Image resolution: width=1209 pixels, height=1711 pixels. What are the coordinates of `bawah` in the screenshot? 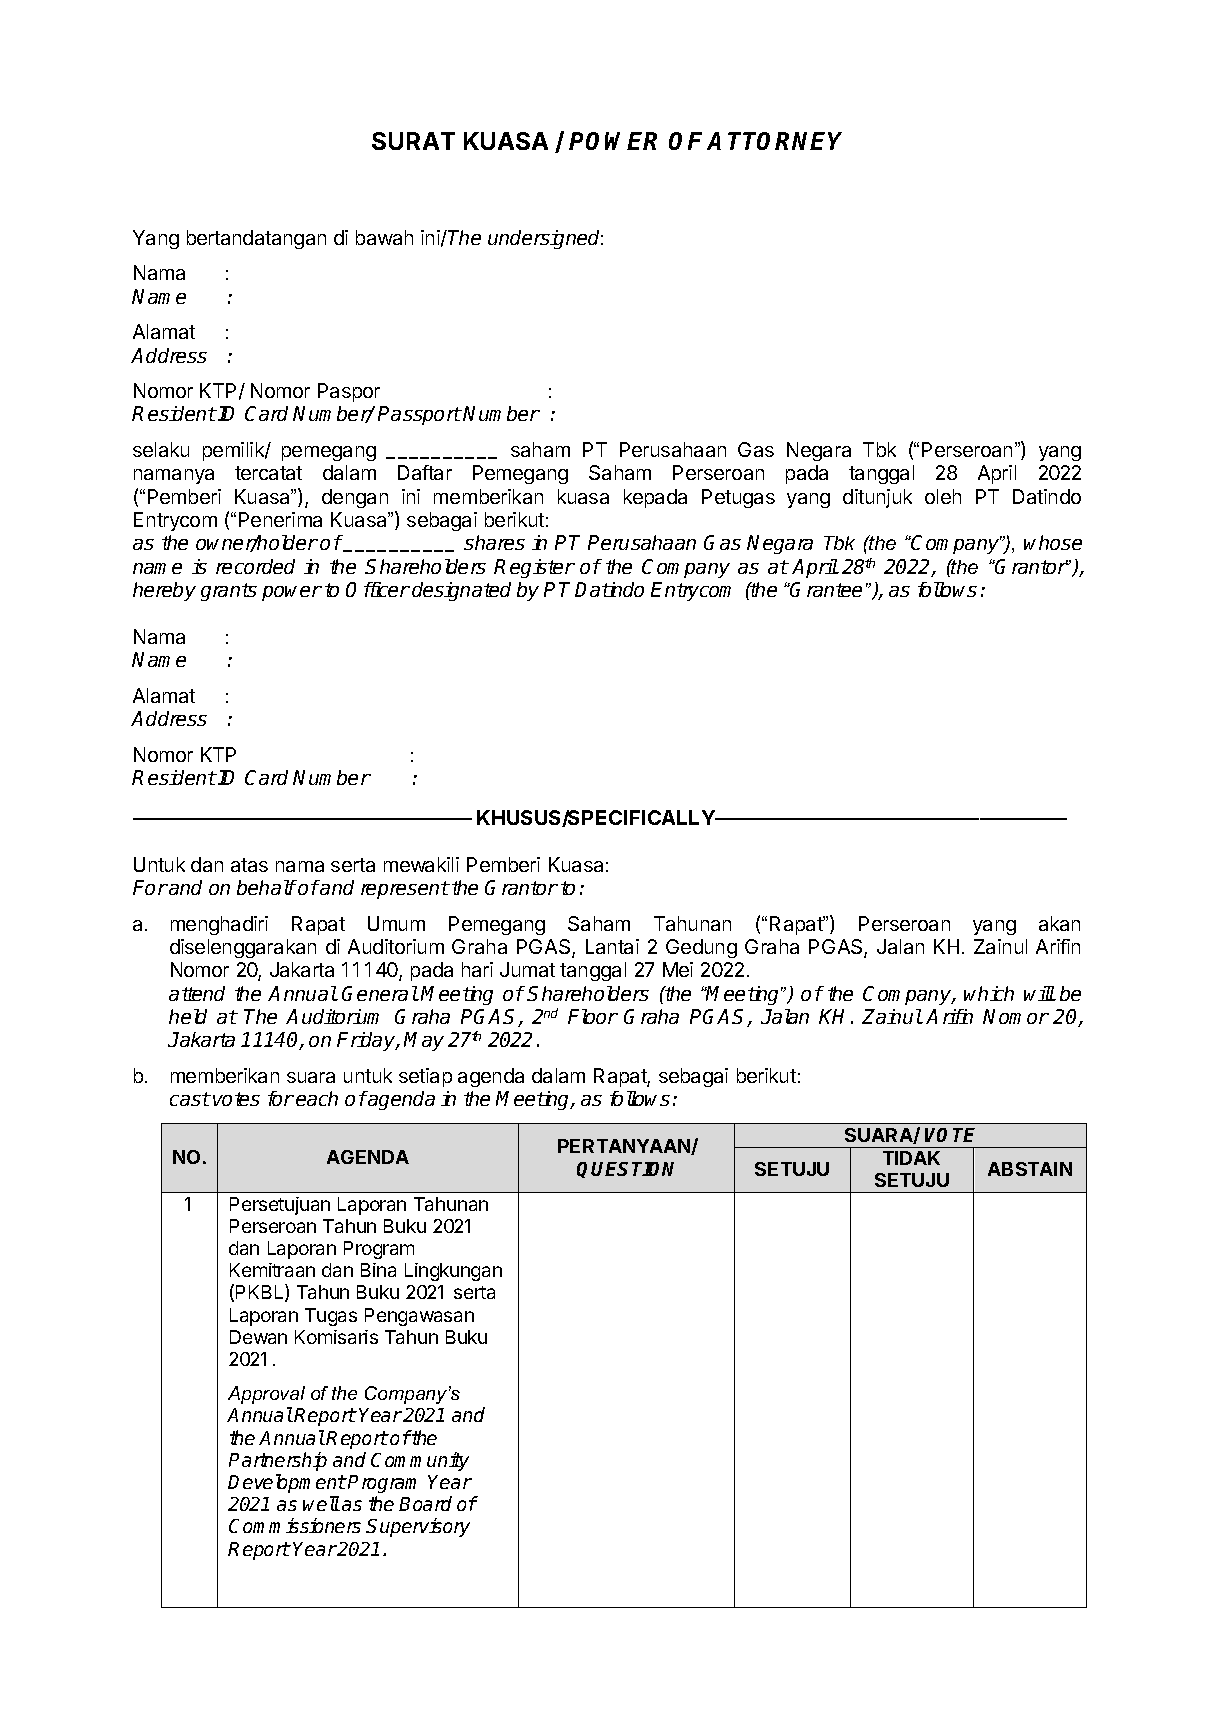 It's located at (384, 237).
